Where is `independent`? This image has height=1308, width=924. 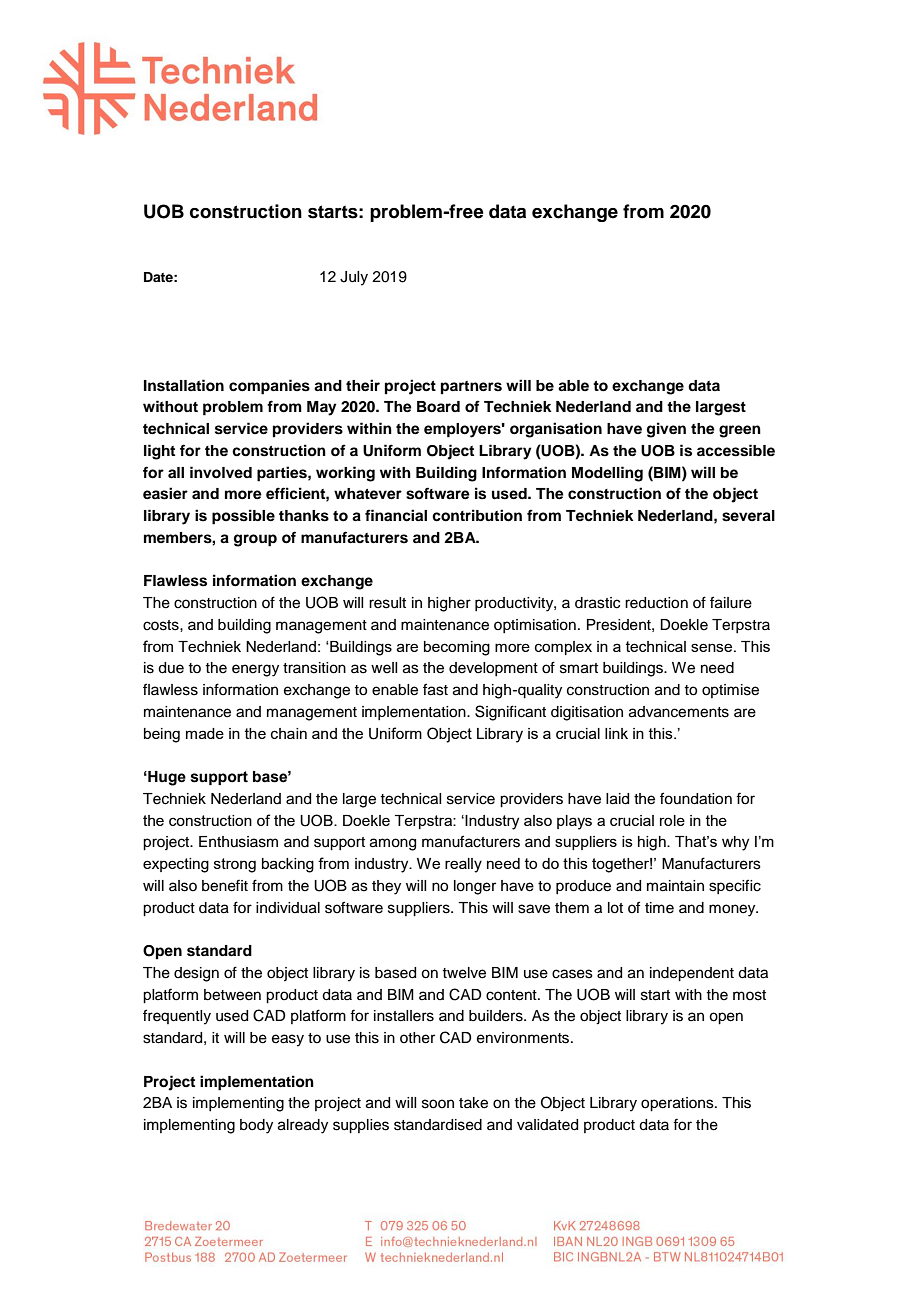
independent is located at coordinates (692, 974).
